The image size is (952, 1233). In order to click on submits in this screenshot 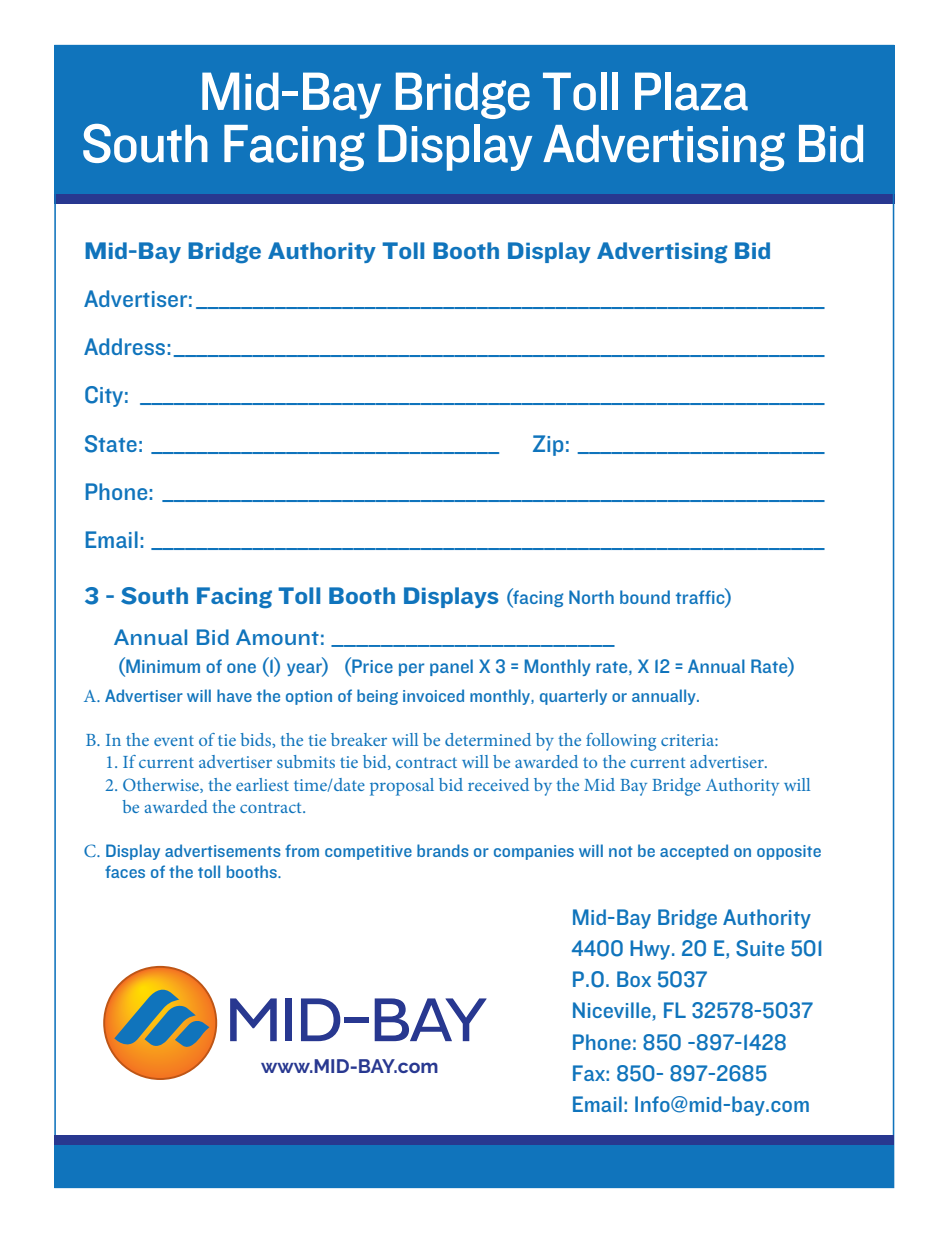, I will do `click(306, 761)`.
